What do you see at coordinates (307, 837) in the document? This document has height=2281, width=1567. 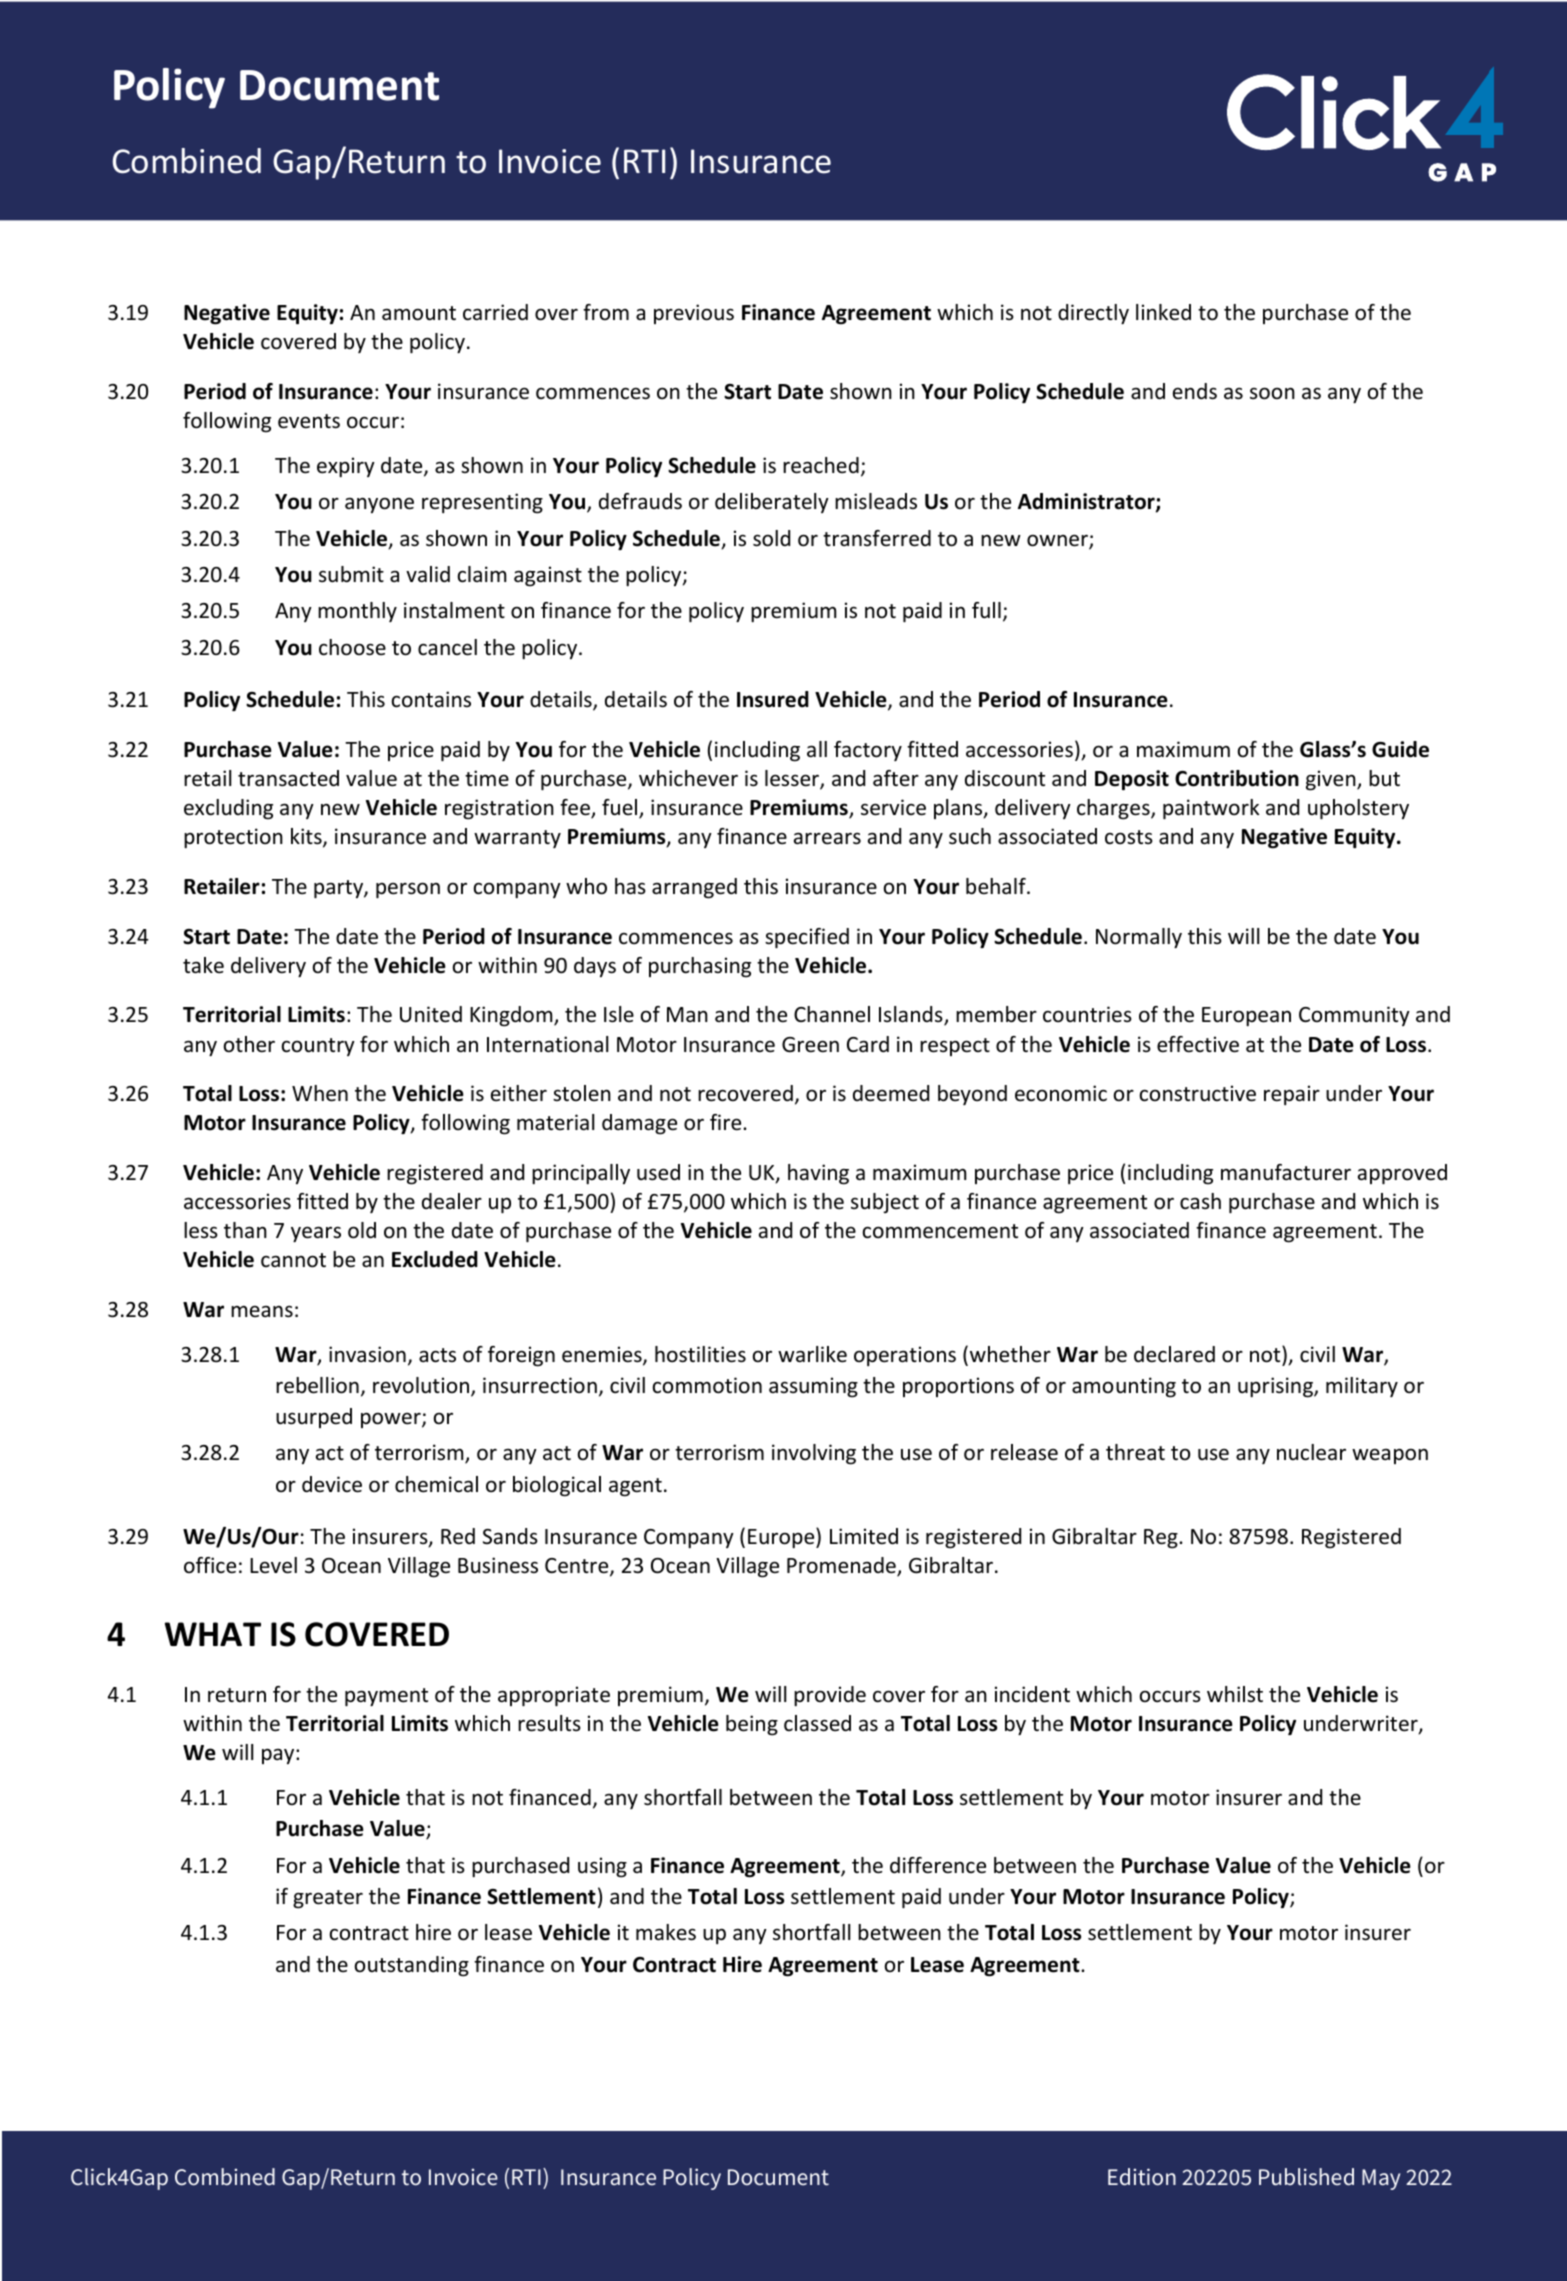 I see `kits` at bounding box center [307, 837].
